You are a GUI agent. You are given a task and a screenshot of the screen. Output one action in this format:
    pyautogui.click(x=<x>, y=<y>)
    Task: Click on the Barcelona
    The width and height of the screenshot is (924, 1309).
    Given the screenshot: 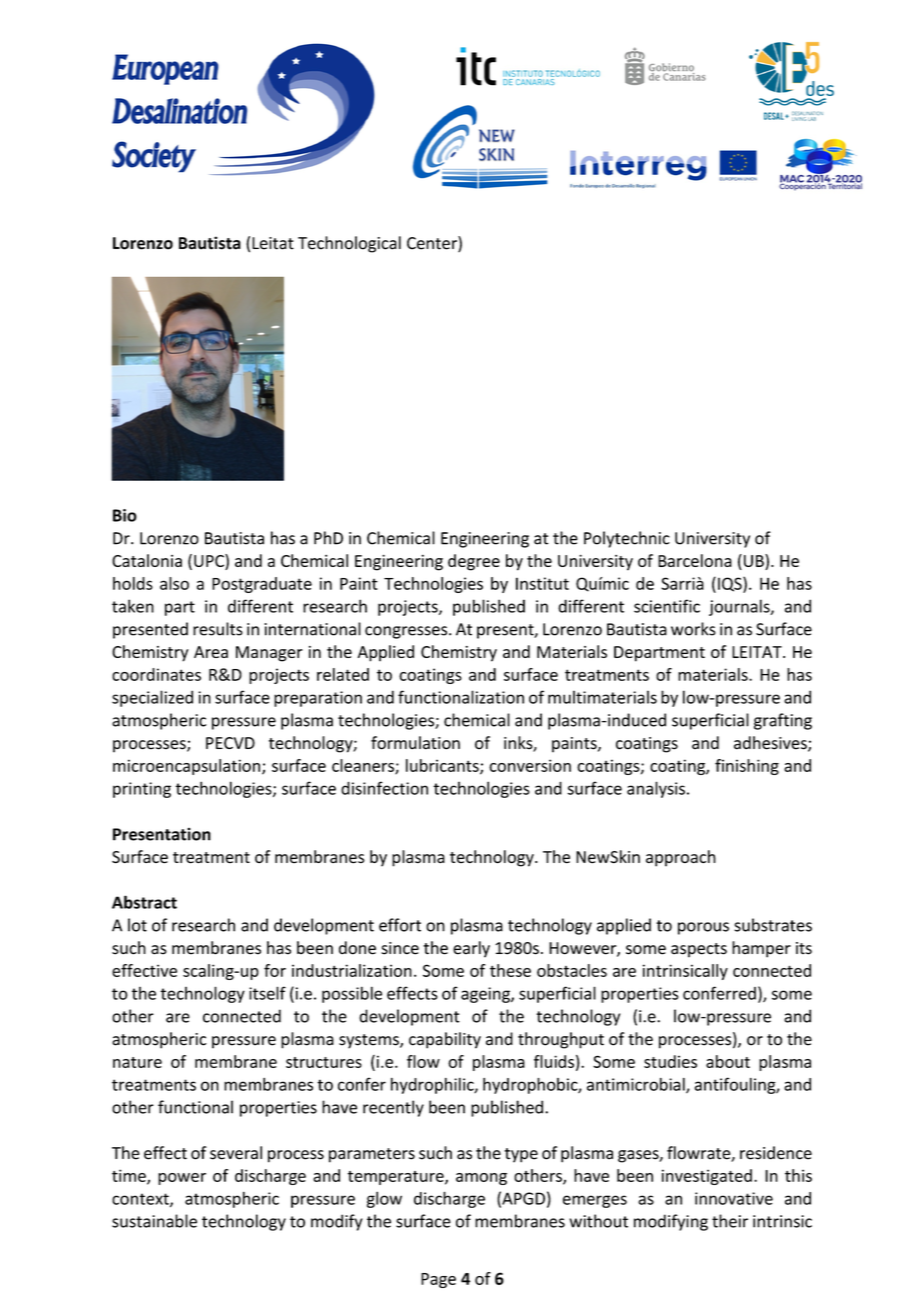 What is the action you would take?
    pyautogui.click(x=695, y=560)
